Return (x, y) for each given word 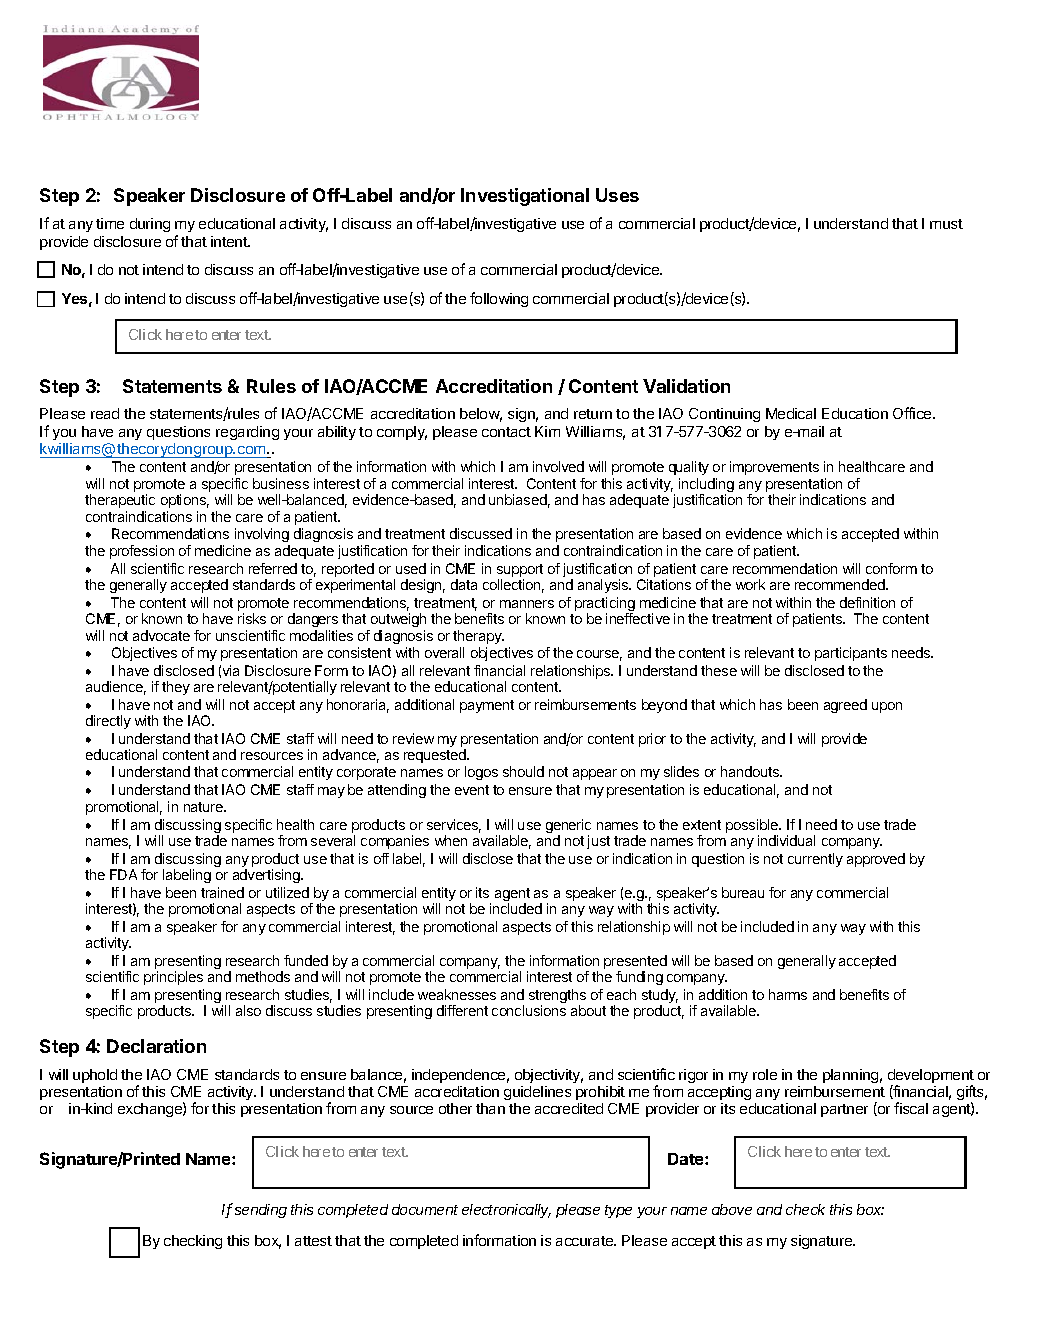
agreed (845, 706)
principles (173, 978)
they (176, 688)
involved (558, 466)
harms (788, 994)
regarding (247, 433)
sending (261, 1211)
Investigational (525, 197)
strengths (557, 997)
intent (230, 241)
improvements (774, 468)
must (946, 224)
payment (487, 706)
